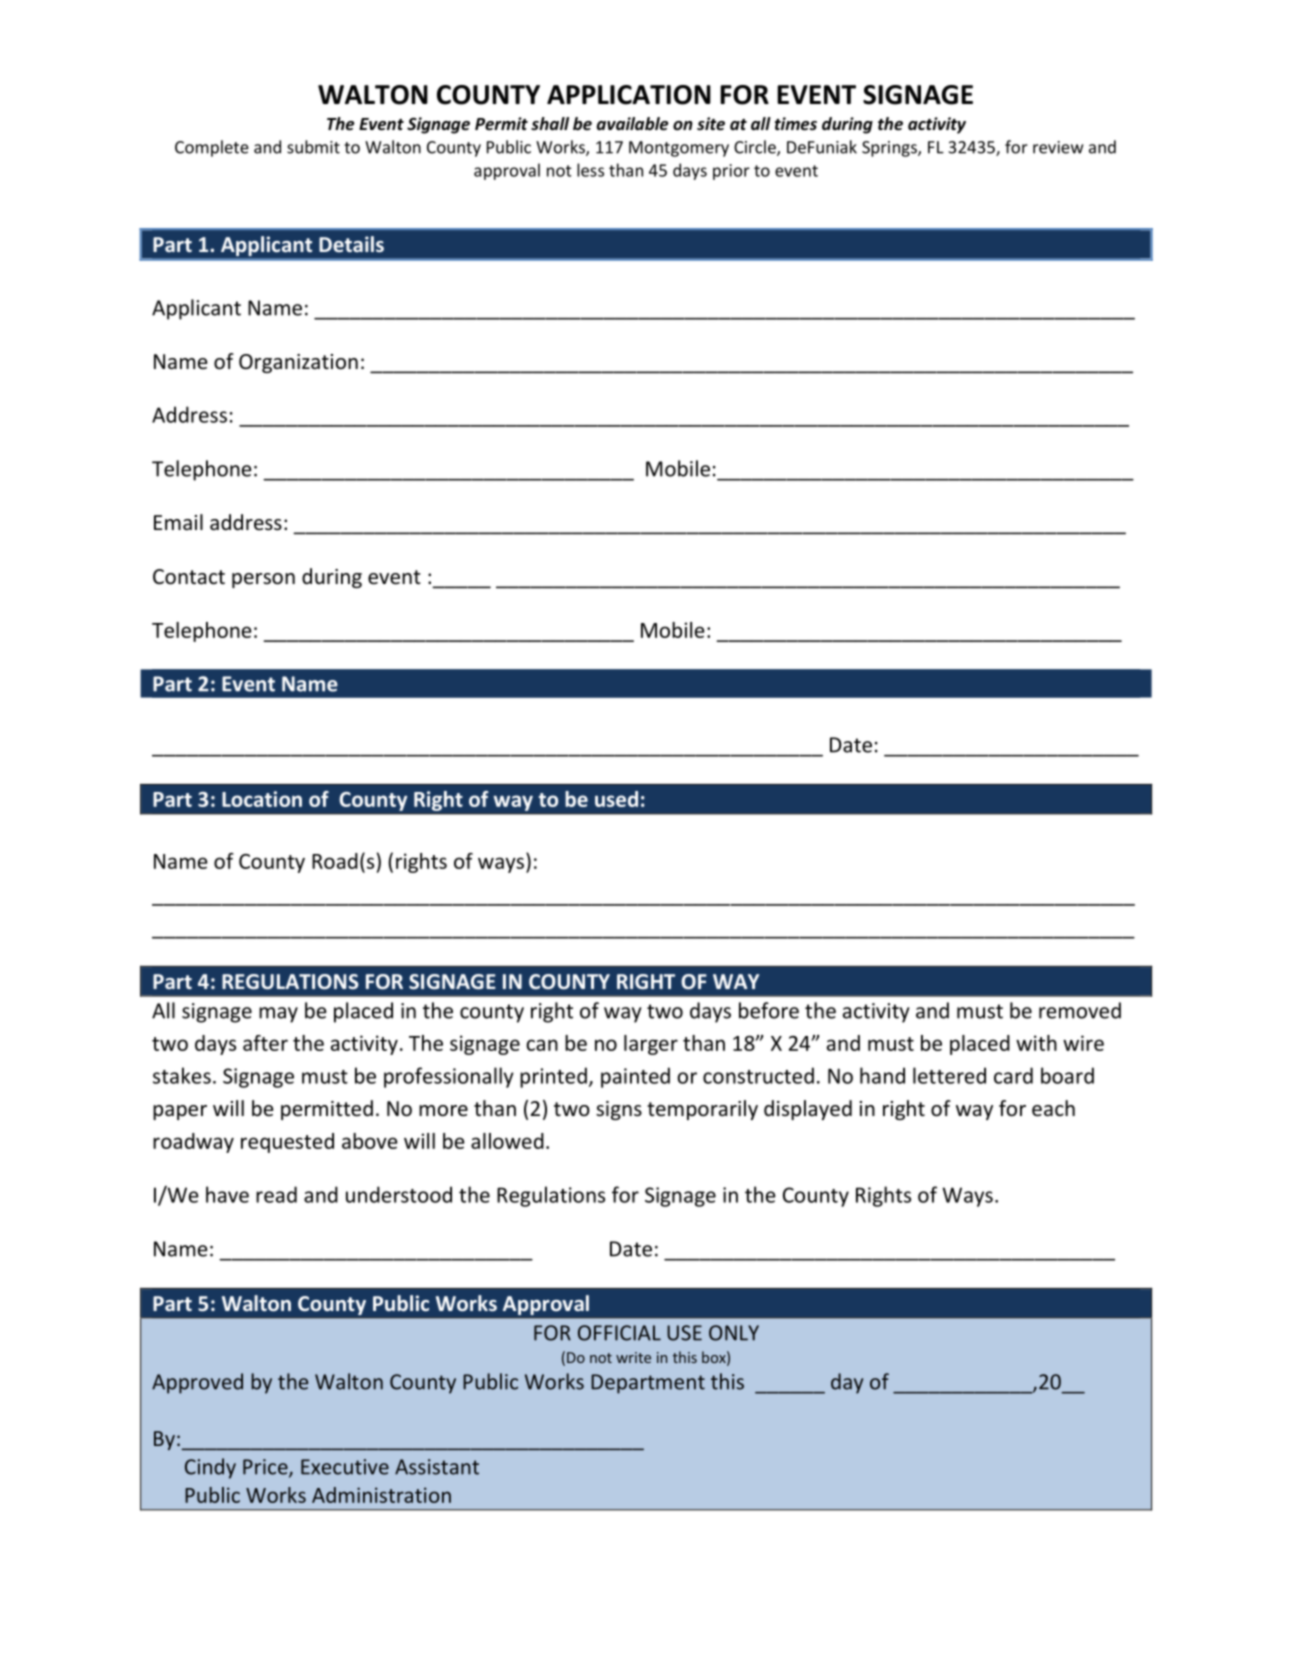  I want to click on Location, so click(262, 799).
